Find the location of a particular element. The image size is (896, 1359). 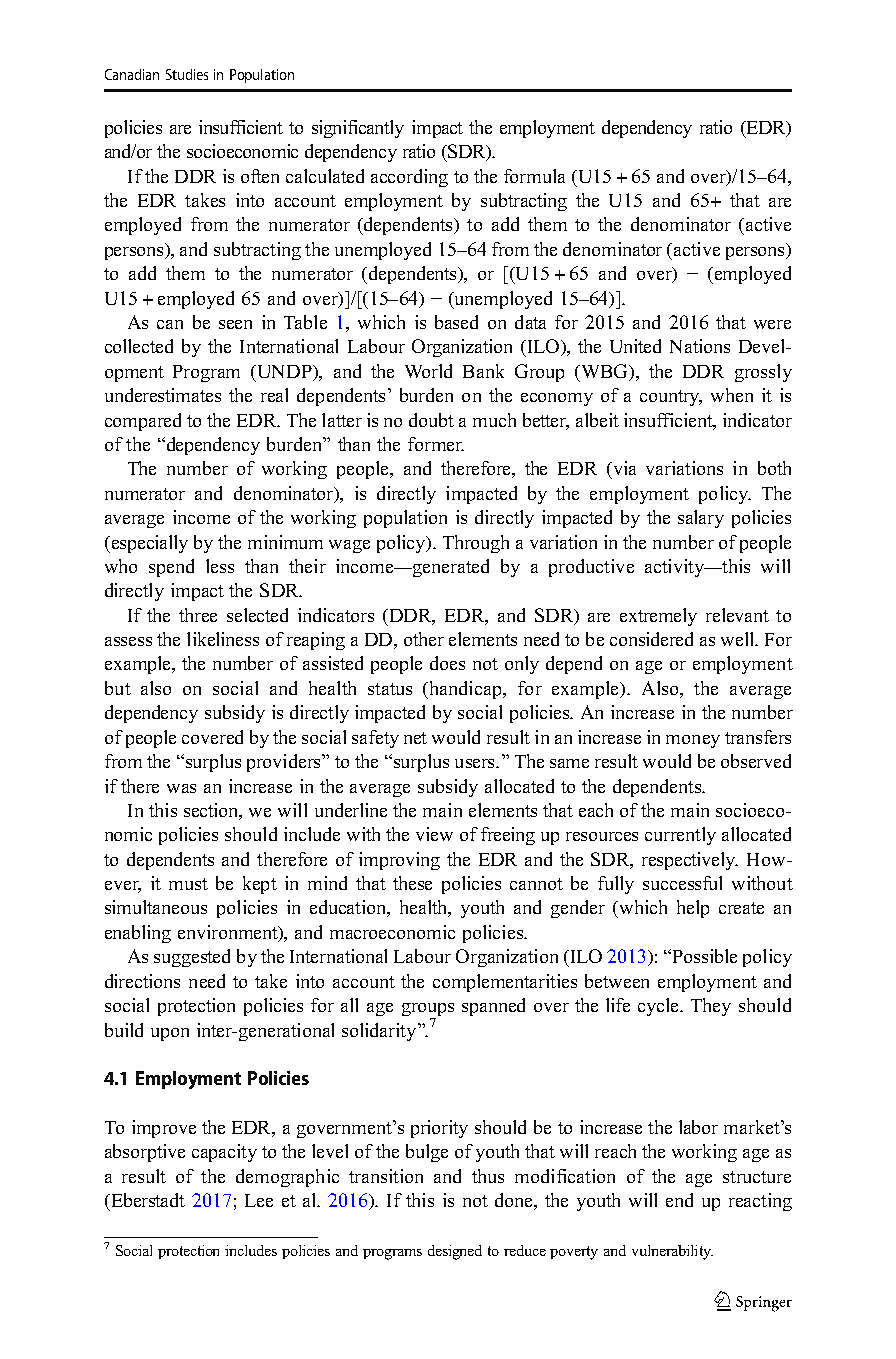

well is located at coordinates (739, 639).
